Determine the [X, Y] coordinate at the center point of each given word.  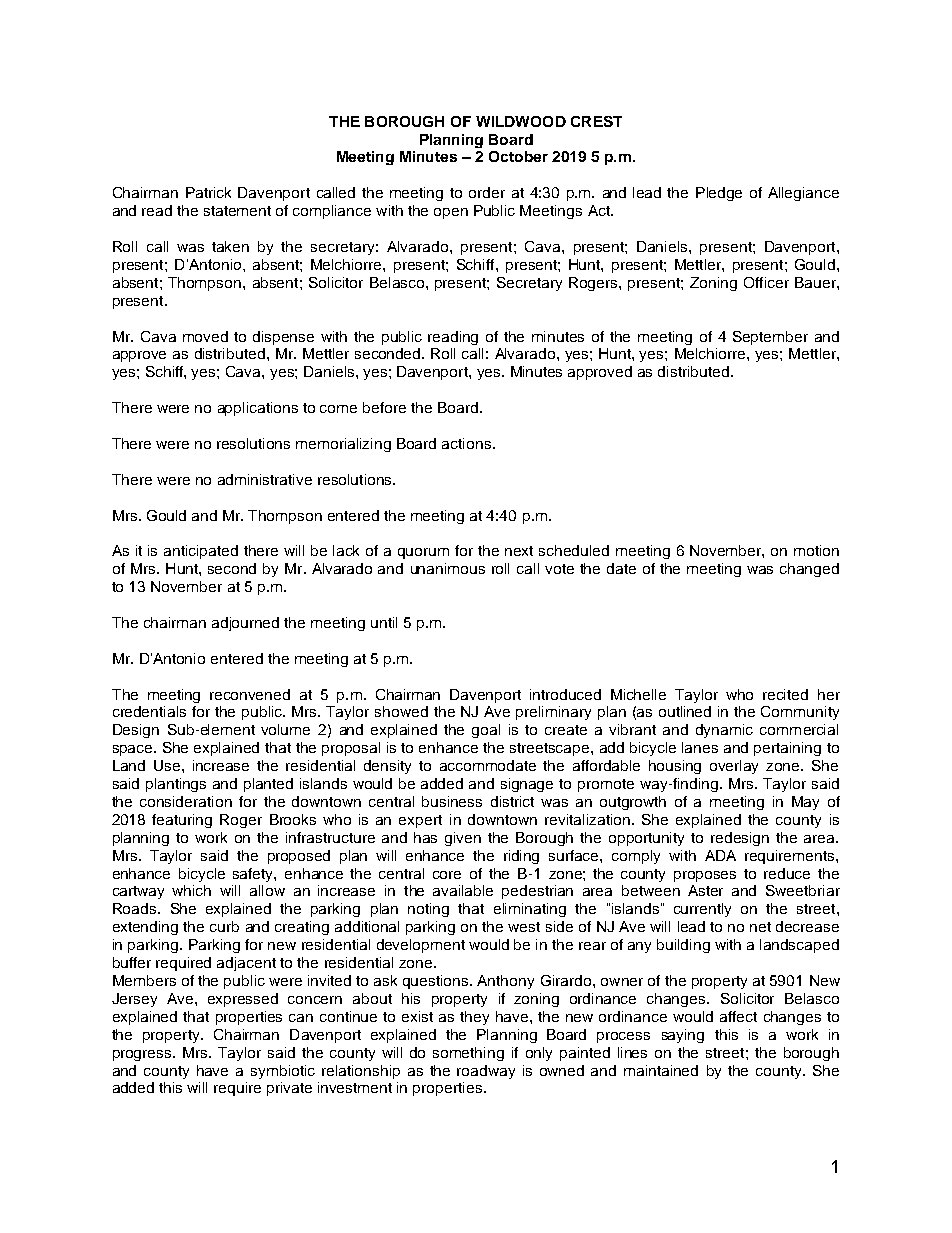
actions [466, 443]
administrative [265, 479]
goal [486, 731]
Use [168, 765]
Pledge [719, 194]
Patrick [208, 192]
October [518, 156]
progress [143, 1055]
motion [816, 550]
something [468, 1054]
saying [683, 1036]
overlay [734, 767]
